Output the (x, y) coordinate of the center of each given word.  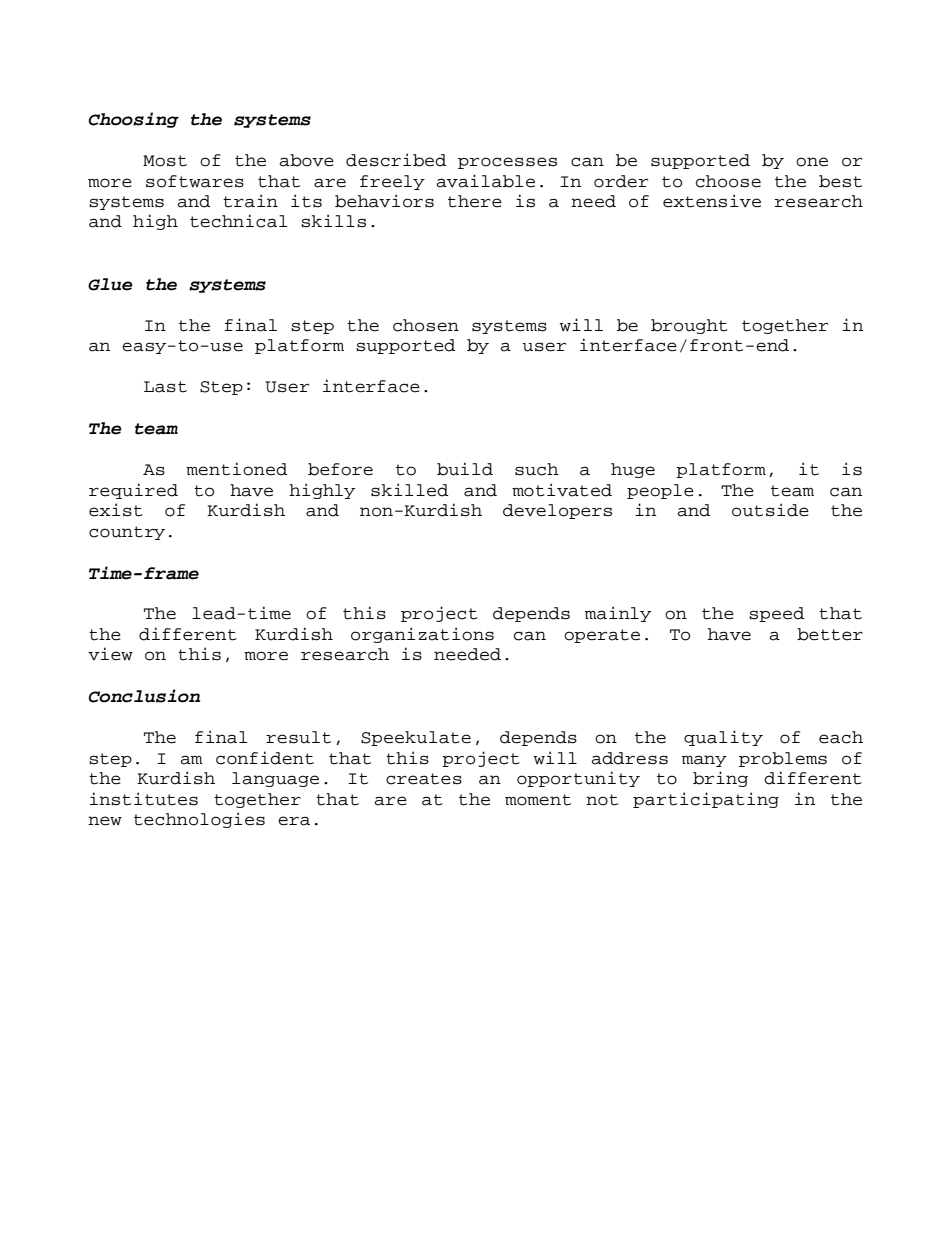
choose (728, 181)
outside (770, 510)
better (830, 634)
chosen (426, 325)
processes (507, 163)
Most (165, 161)
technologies (199, 820)
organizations (422, 635)
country (127, 533)
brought (689, 326)
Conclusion (144, 696)
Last (165, 387)
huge (633, 470)
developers (557, 511)
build (465, 469)
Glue (110, 284)
